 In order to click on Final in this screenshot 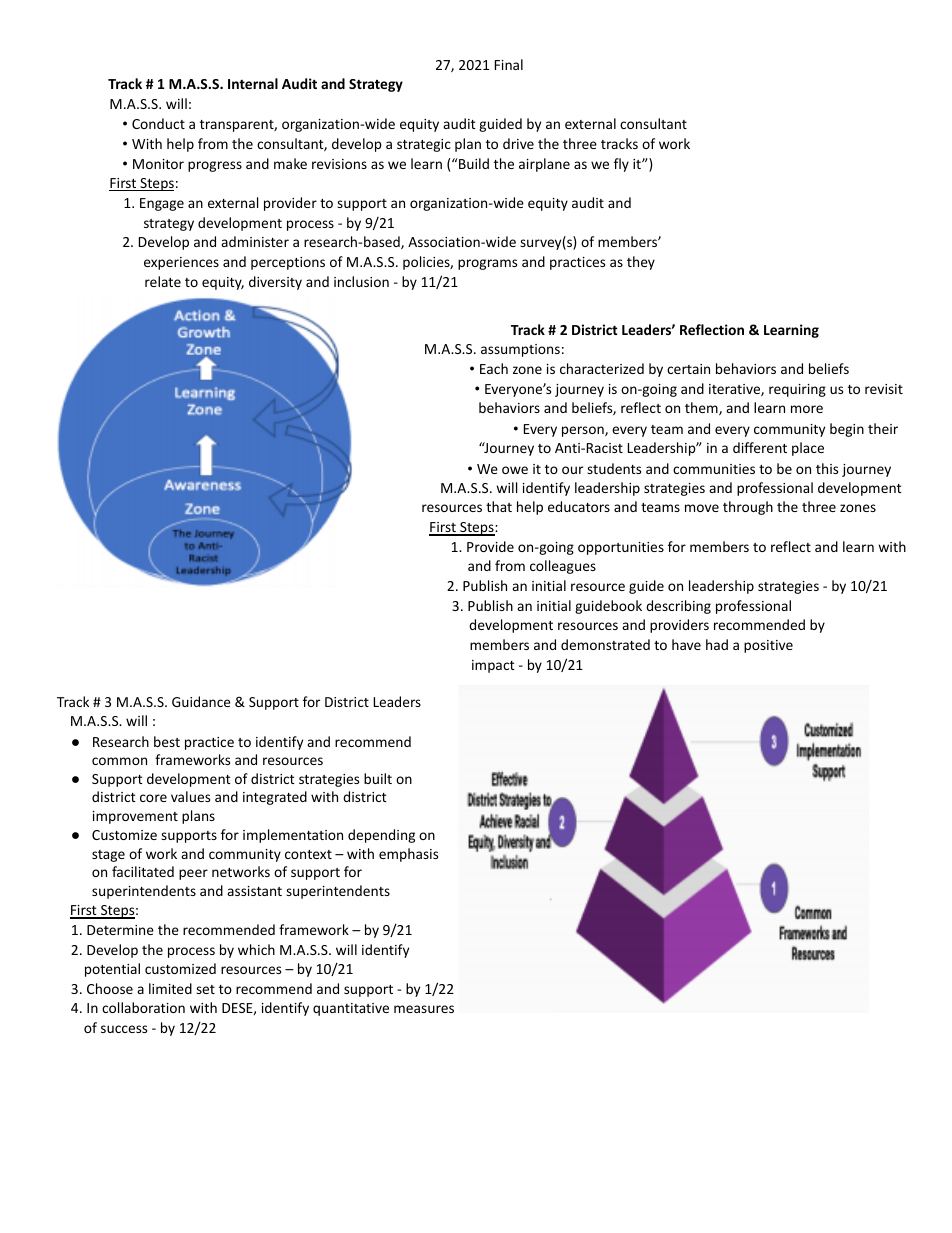, I will do `click(509, 64)`.
